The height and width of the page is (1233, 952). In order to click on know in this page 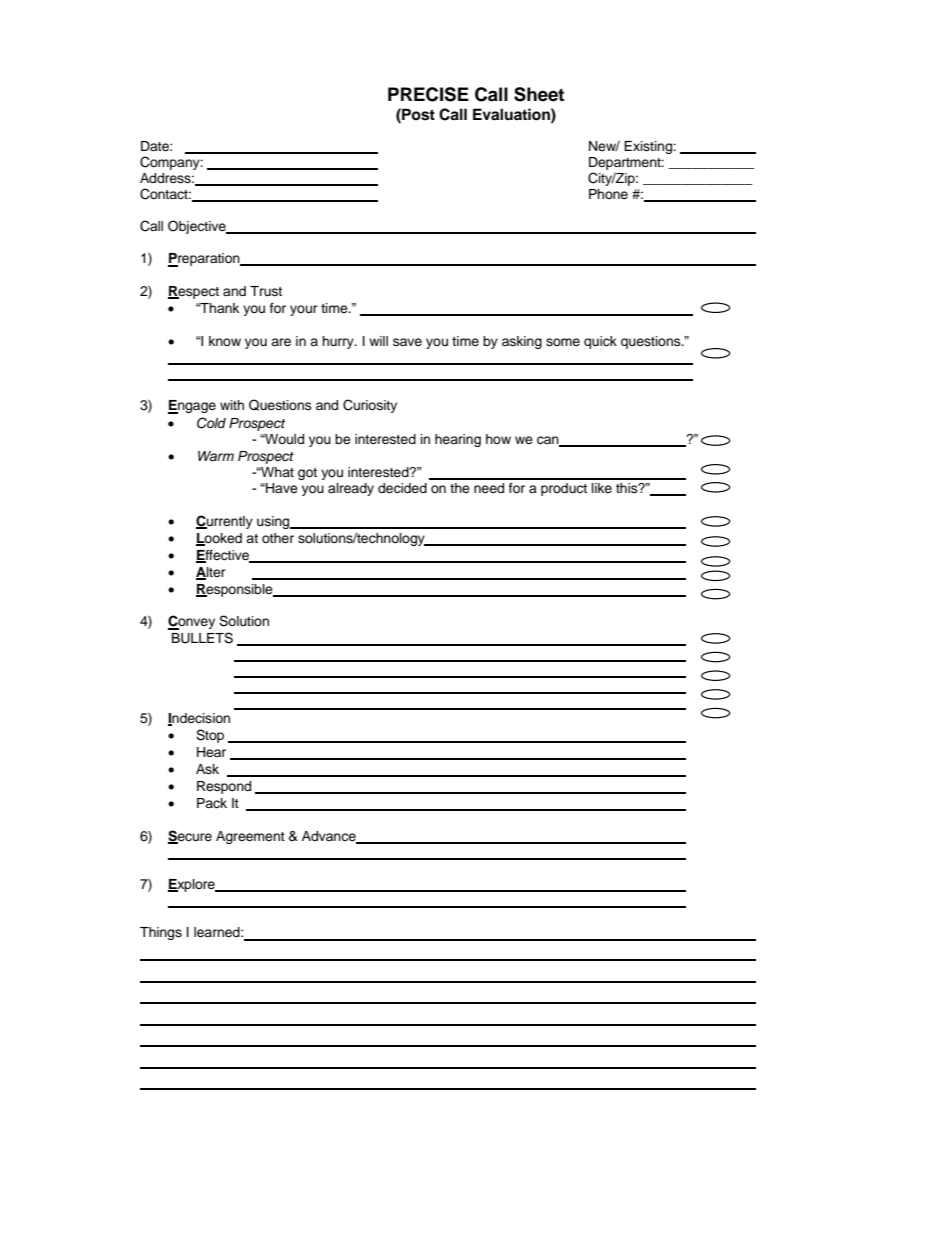, I will do `click(225, 341)`.
